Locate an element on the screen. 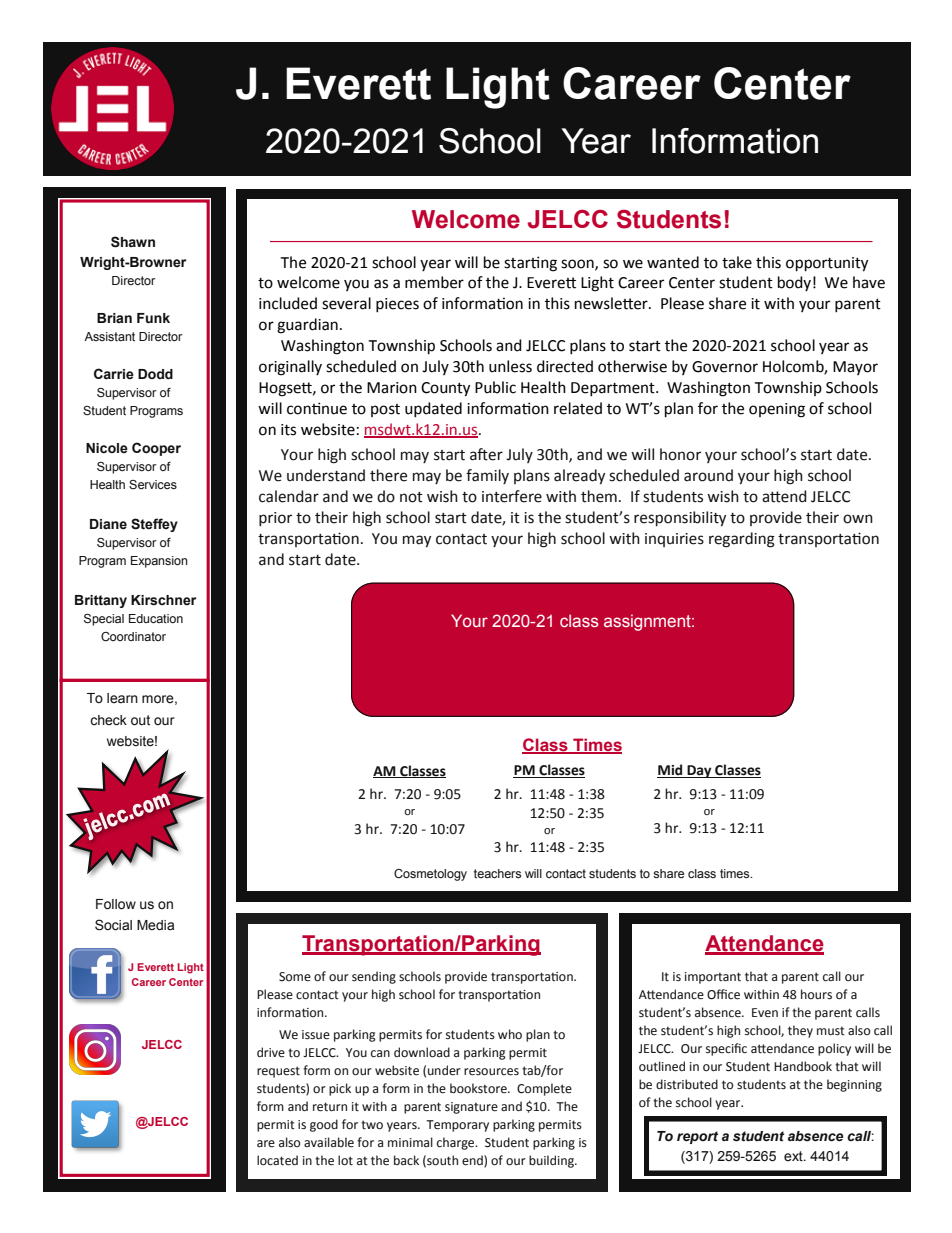 Image resolution: width=952 pixels, height=1233 pixels. Services is located at coordinates (153, 484).
